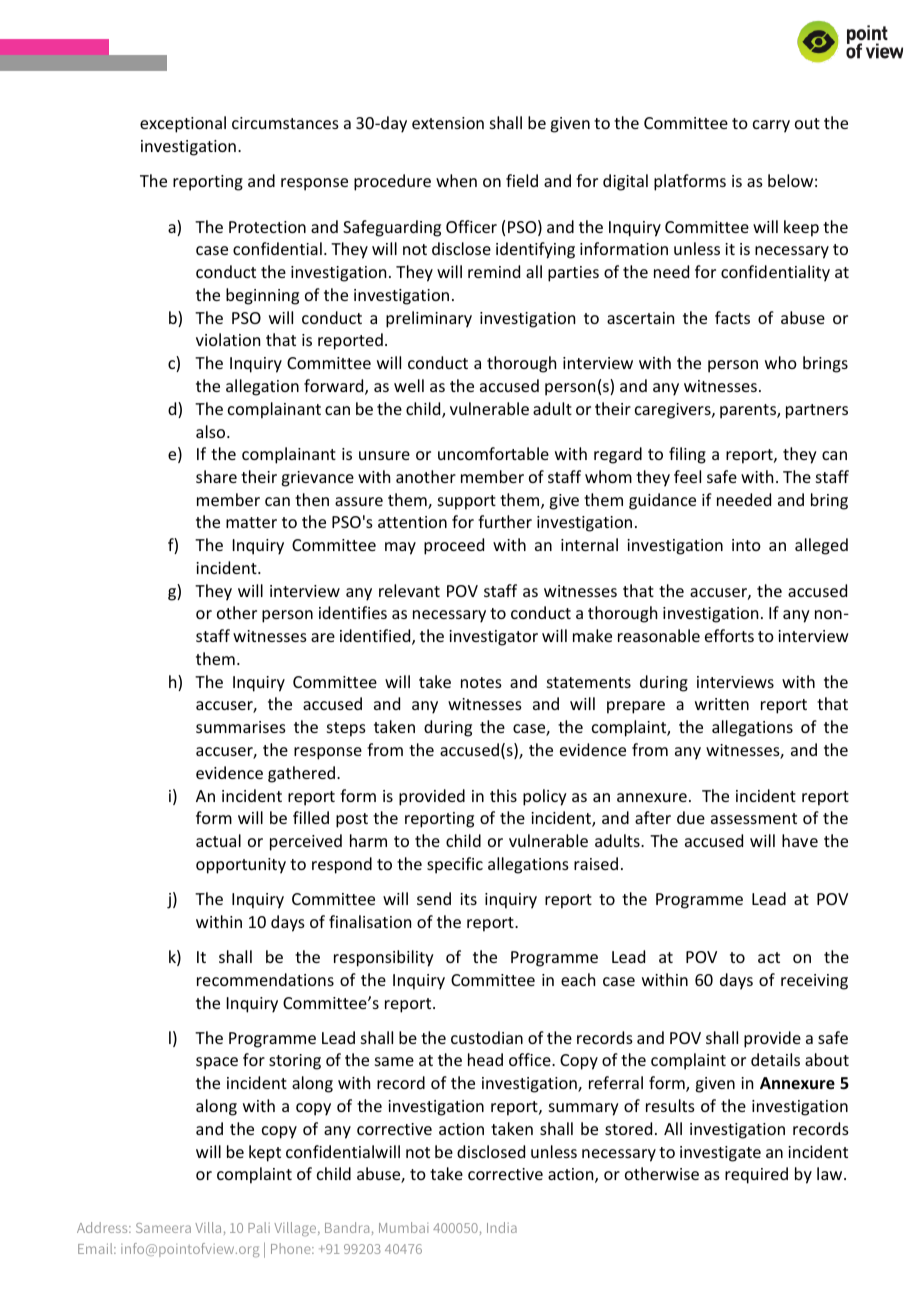 The image size is (924, 1308). Describe the element at coordinates (754, 818) in the screenshot. I see `assessment` at that location.
